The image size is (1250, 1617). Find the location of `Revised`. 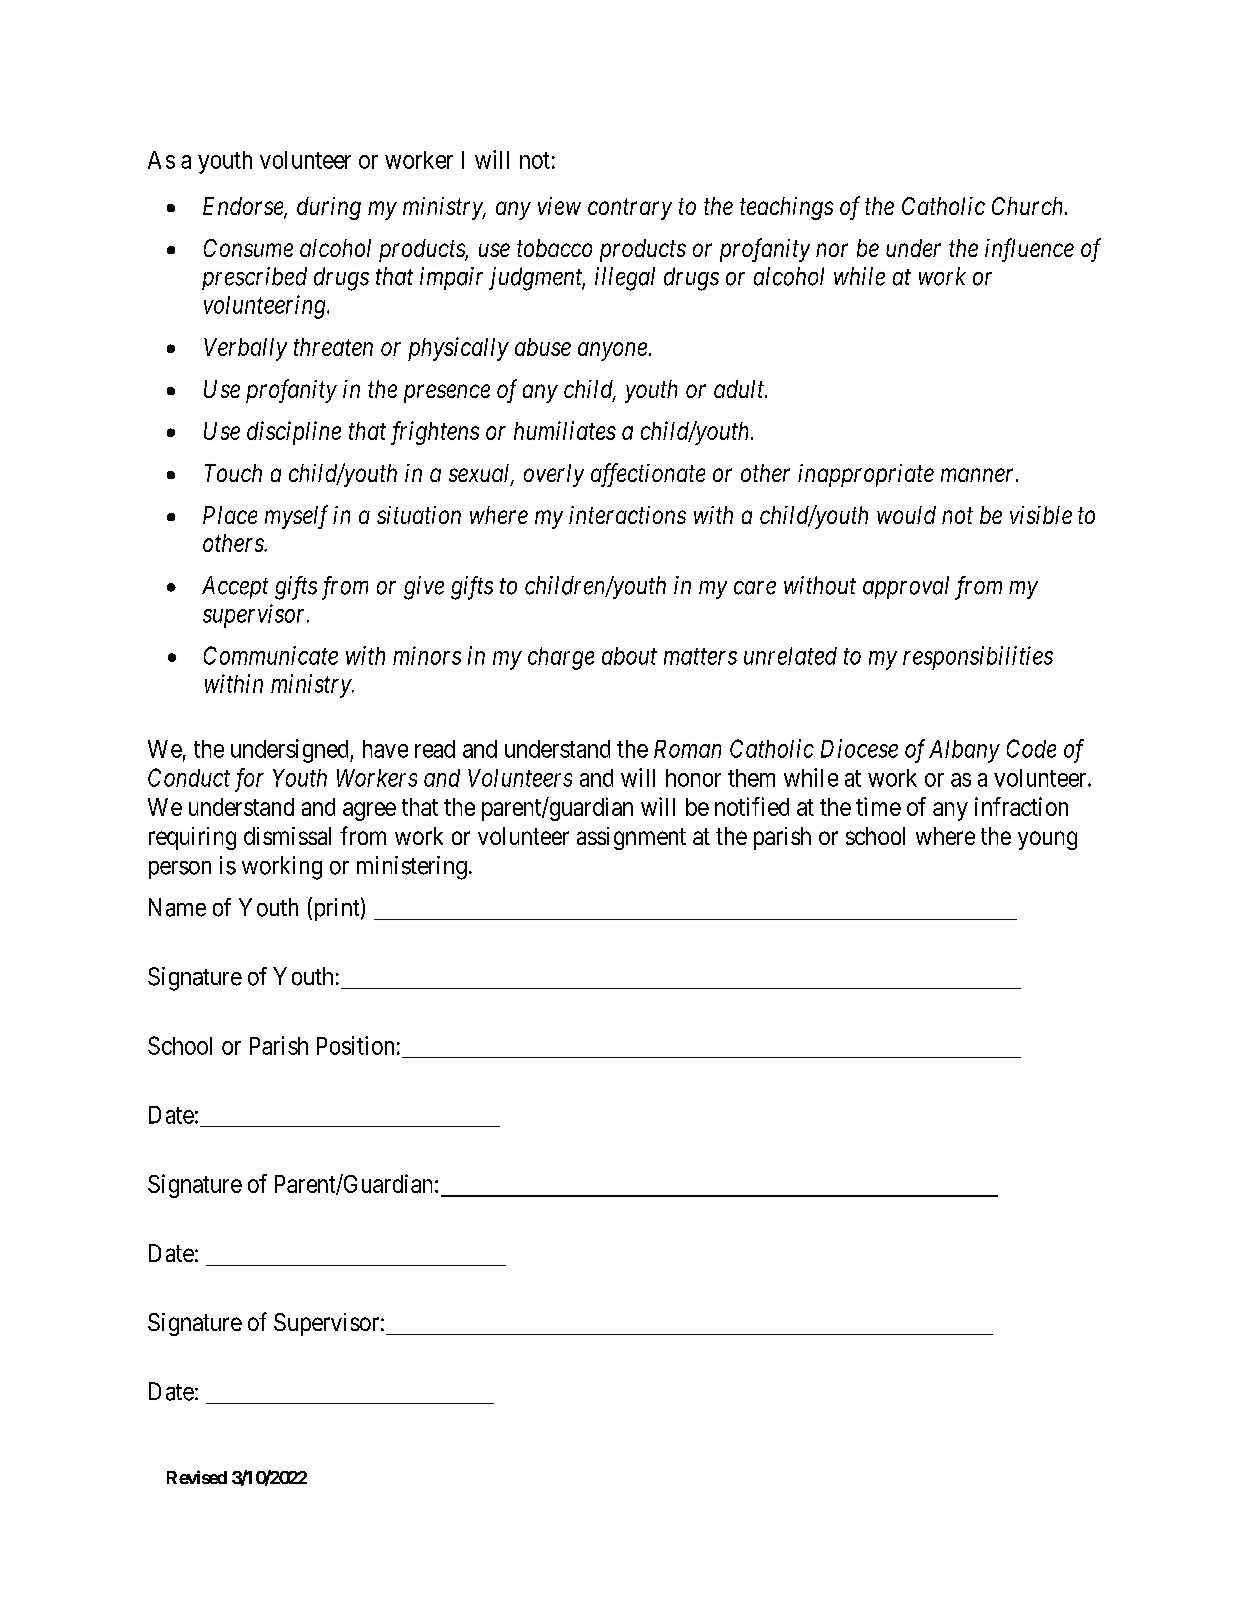

Revised is located at coordinates (197, 1477).
